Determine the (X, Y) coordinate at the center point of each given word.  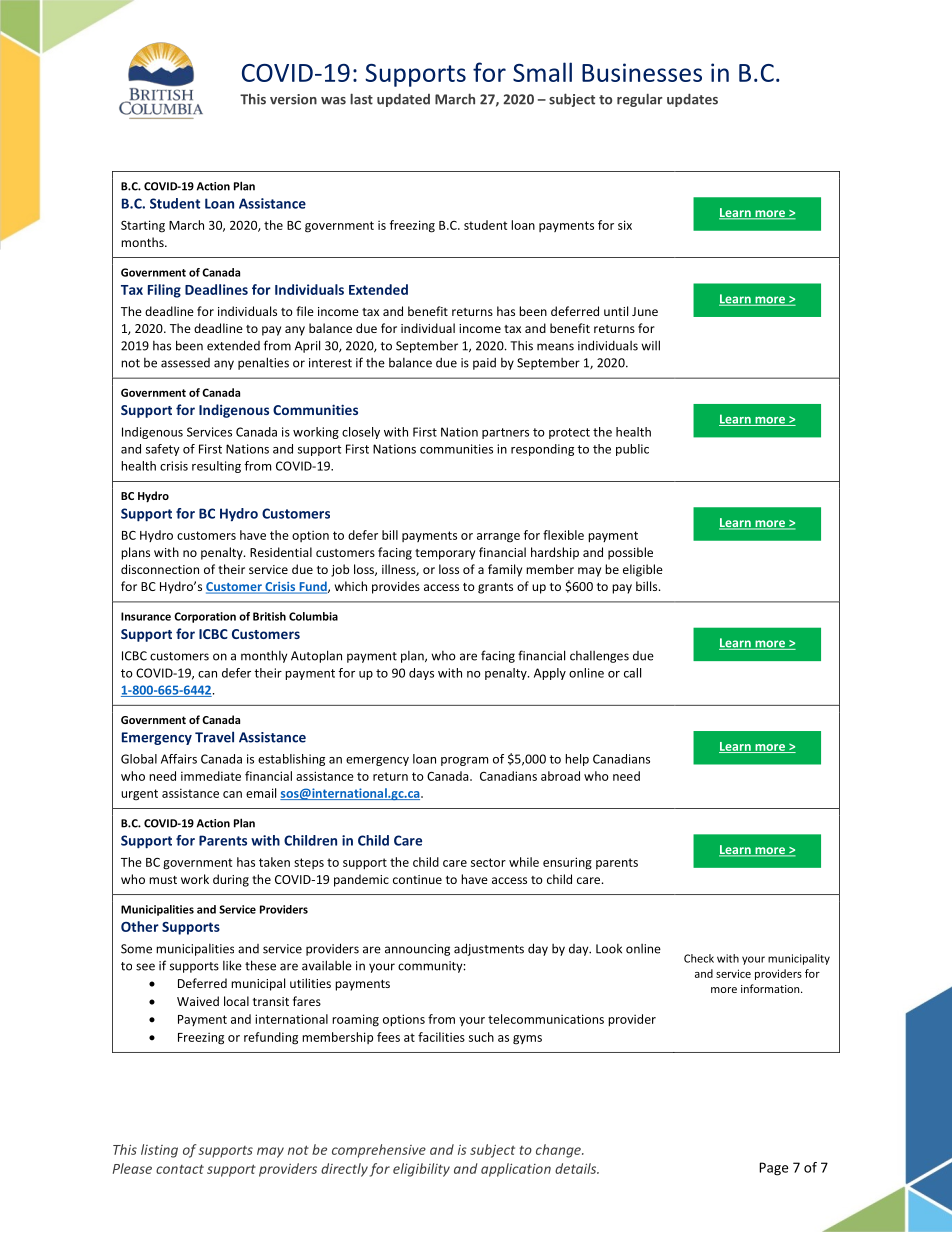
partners (505, 433)
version (293, 99)
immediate (211, 776)
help (577, 760)
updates (692, 100)
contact (180, 1169)
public (632, 450)
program (464, 761)
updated (403, 100)
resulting (216, 467)
